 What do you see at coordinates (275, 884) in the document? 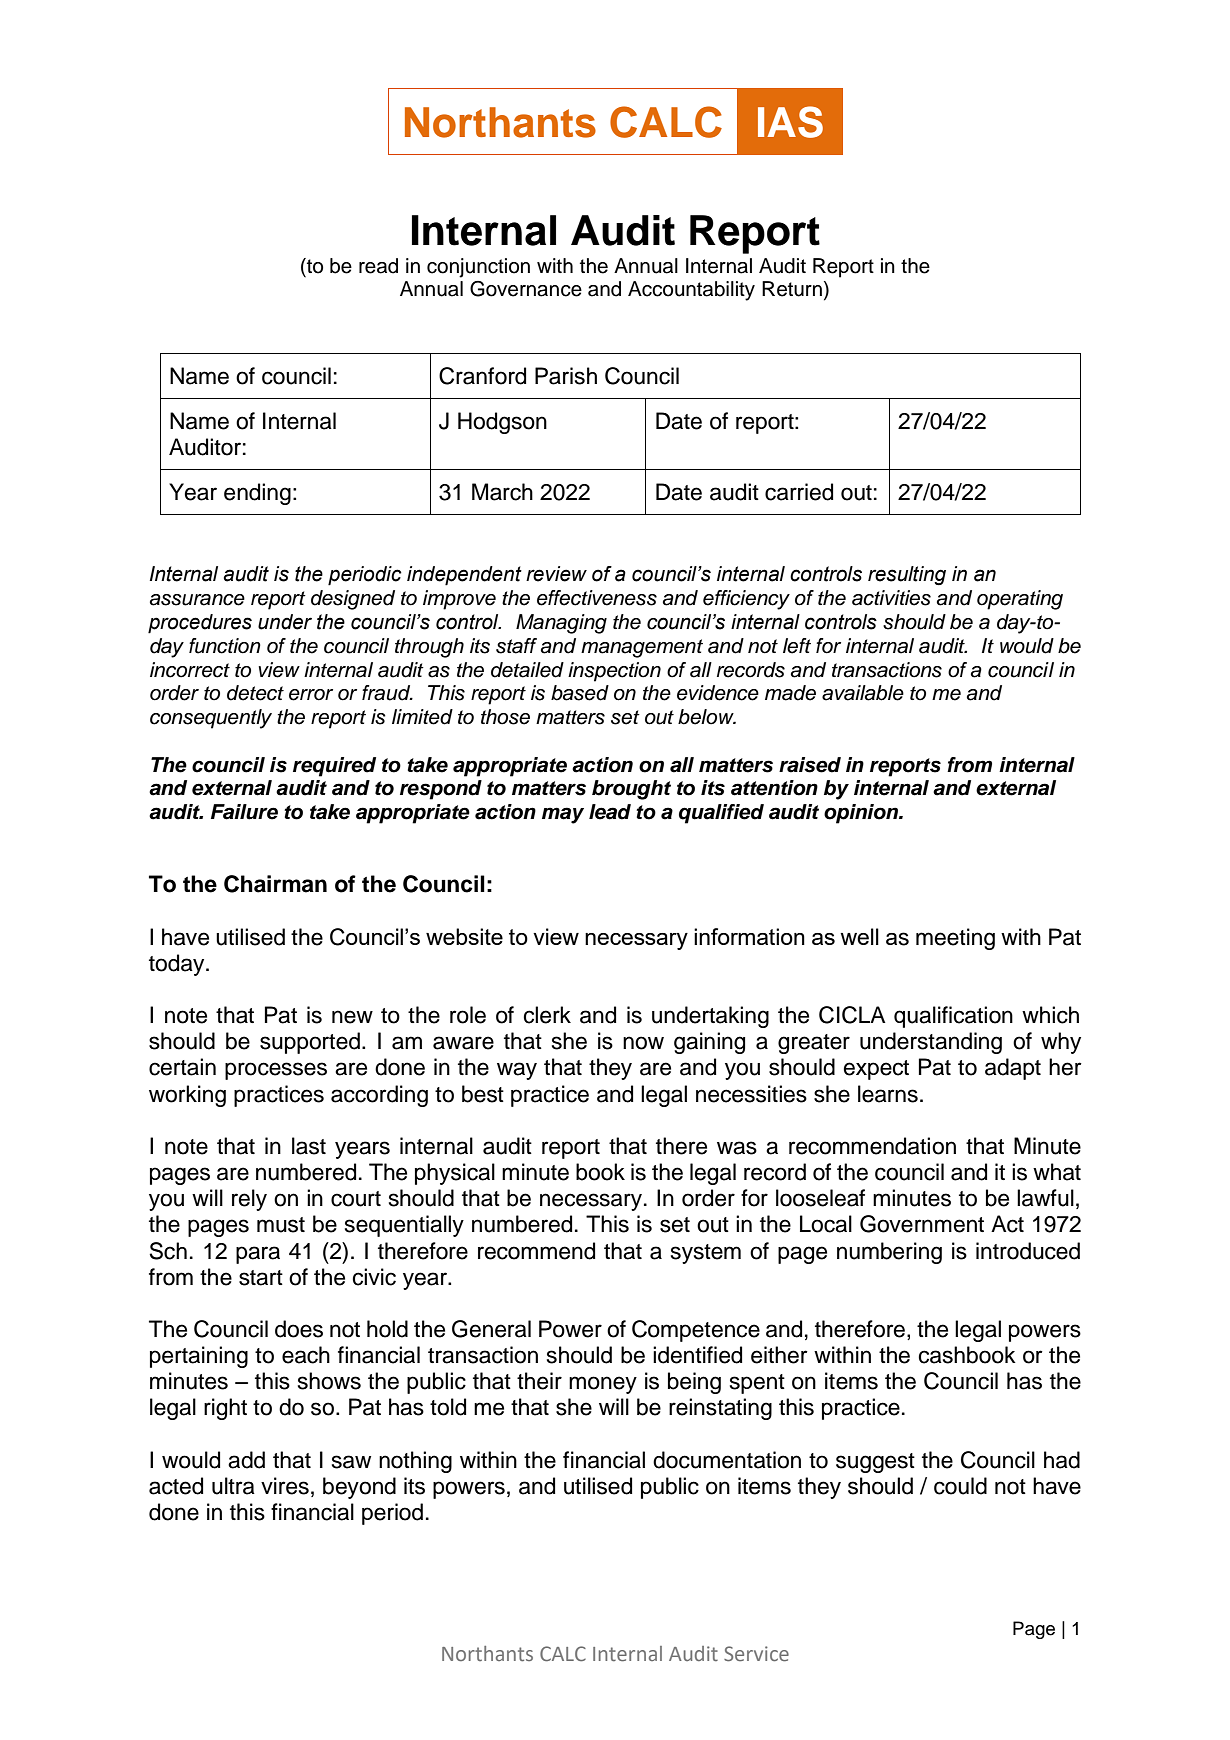
I see `Chairman` at bounding box center [275, 884].
